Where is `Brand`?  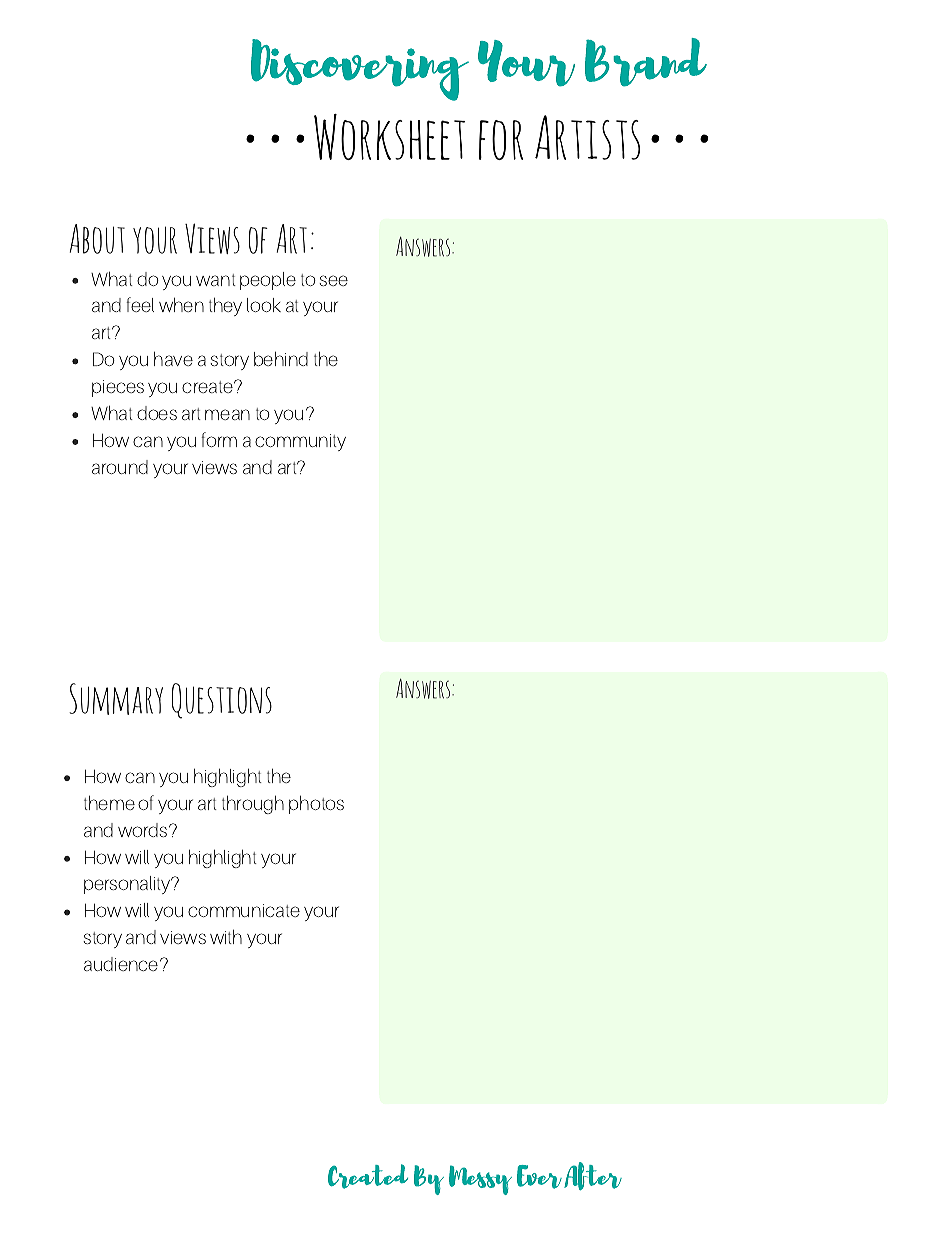
Brand is located at coordinates (646, 62).
